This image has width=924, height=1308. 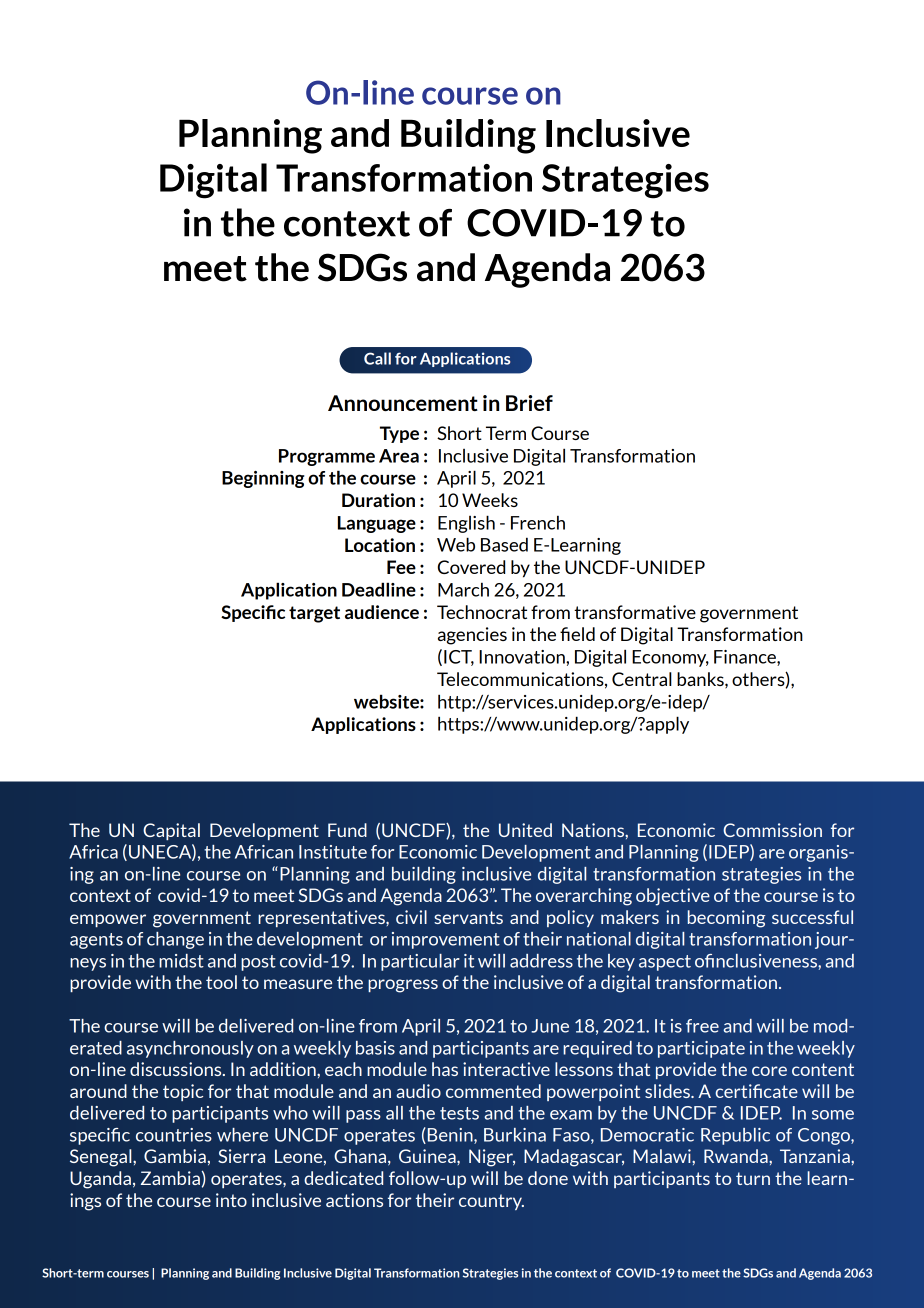 What do you see at coordinates (428, 1156) in the image?
I see `Guinea` at bounding box center [428, 1156].
